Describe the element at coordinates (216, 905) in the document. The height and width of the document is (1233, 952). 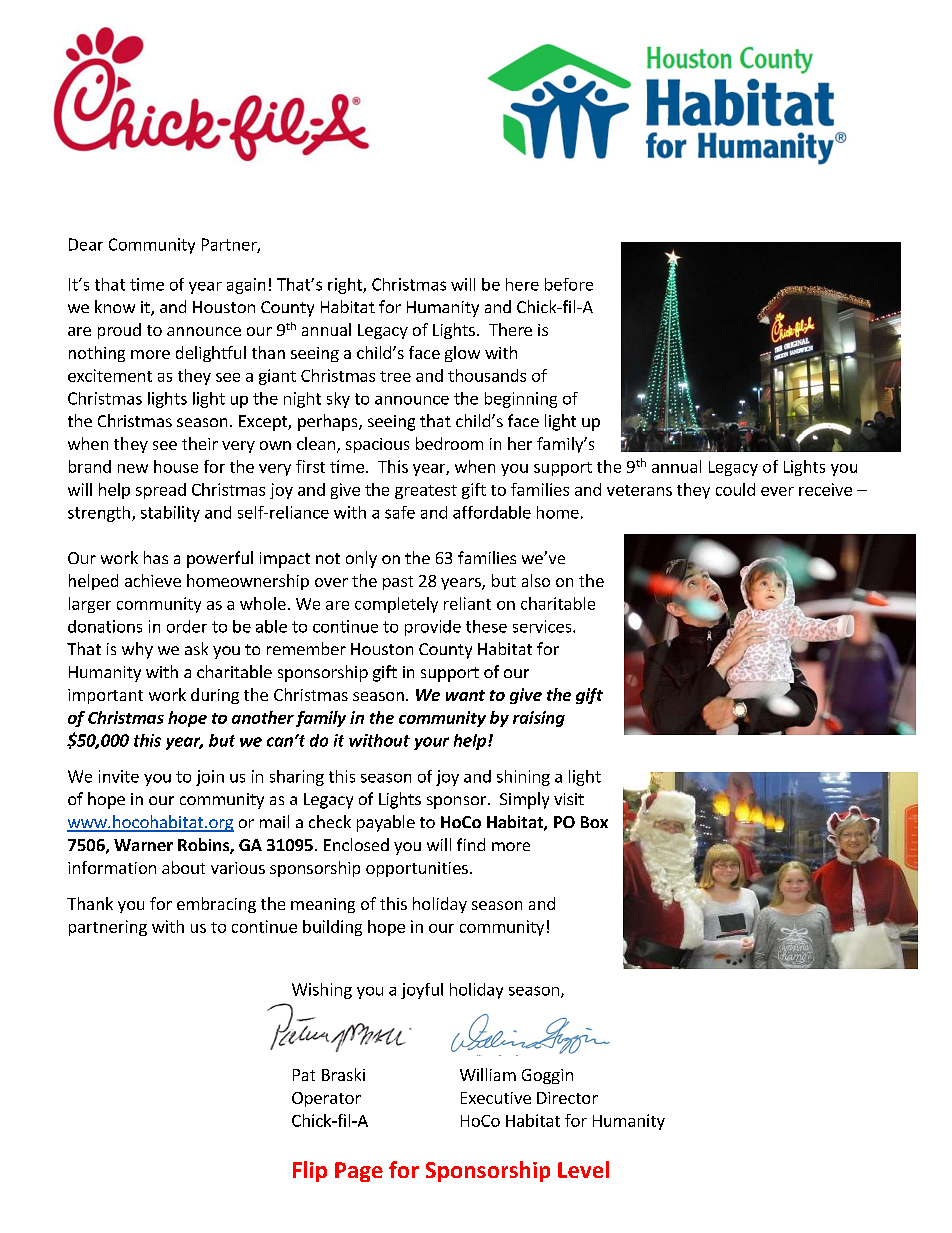
I see `embracing` at that location.
